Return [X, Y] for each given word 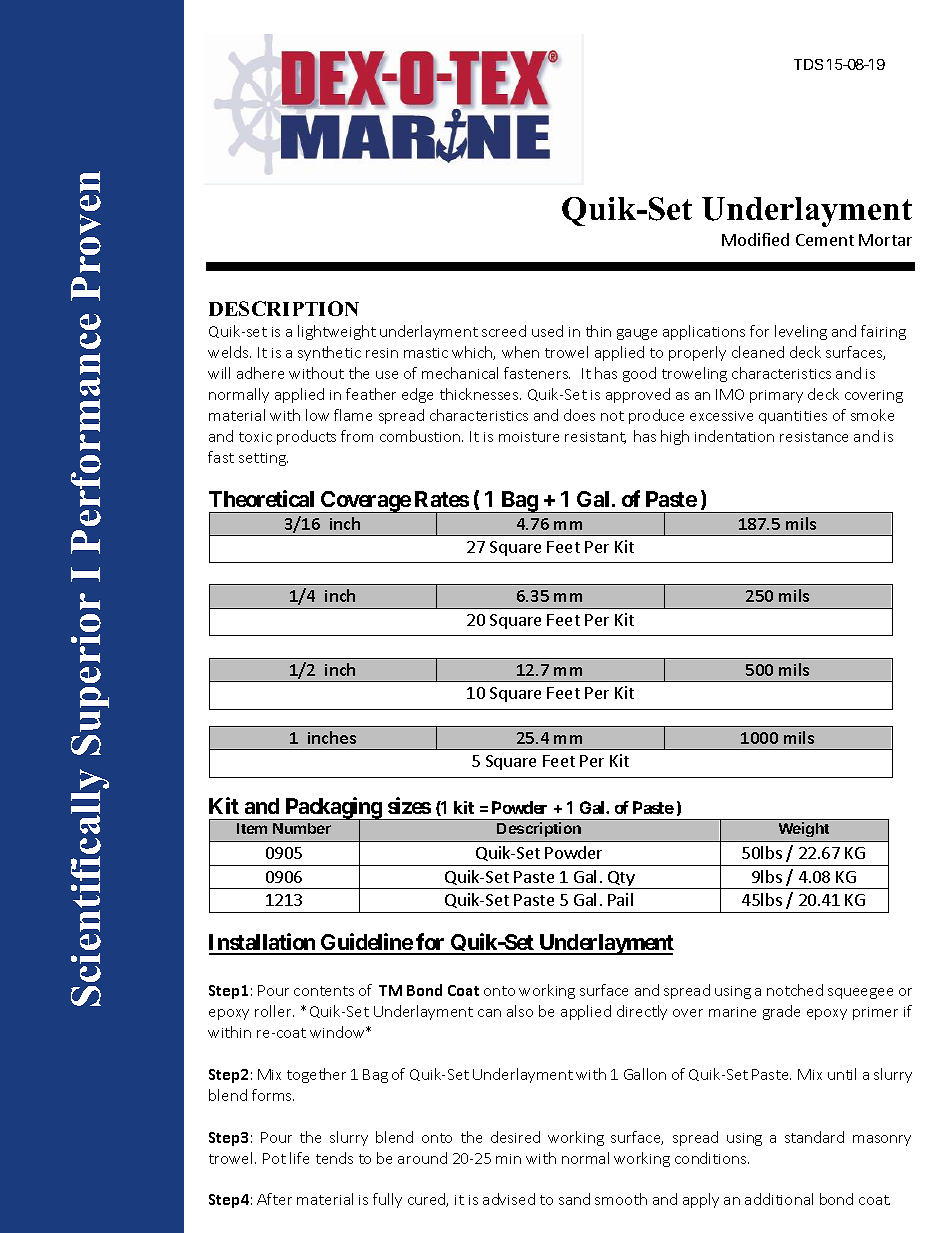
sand [574, 1199]
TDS [808, 64]
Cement [825, 240]
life [299, 1158]
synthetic [329, 353]
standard [814, 1137]
